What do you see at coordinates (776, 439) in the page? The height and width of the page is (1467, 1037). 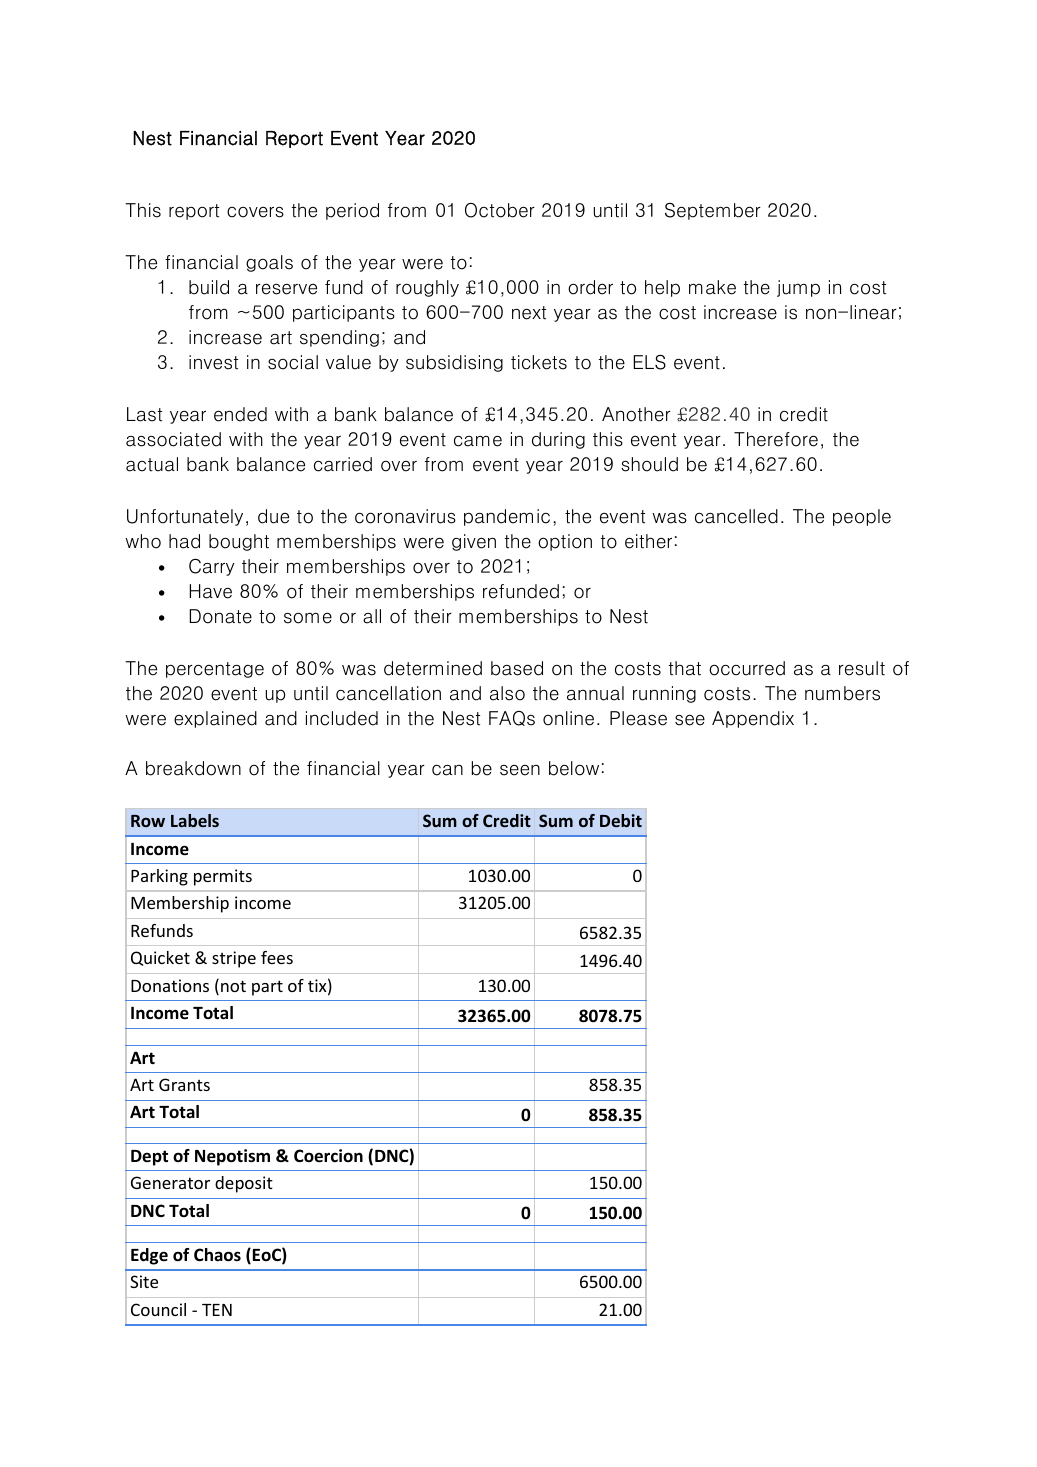 I see `Therefore` at bounding box center [776, 439].
